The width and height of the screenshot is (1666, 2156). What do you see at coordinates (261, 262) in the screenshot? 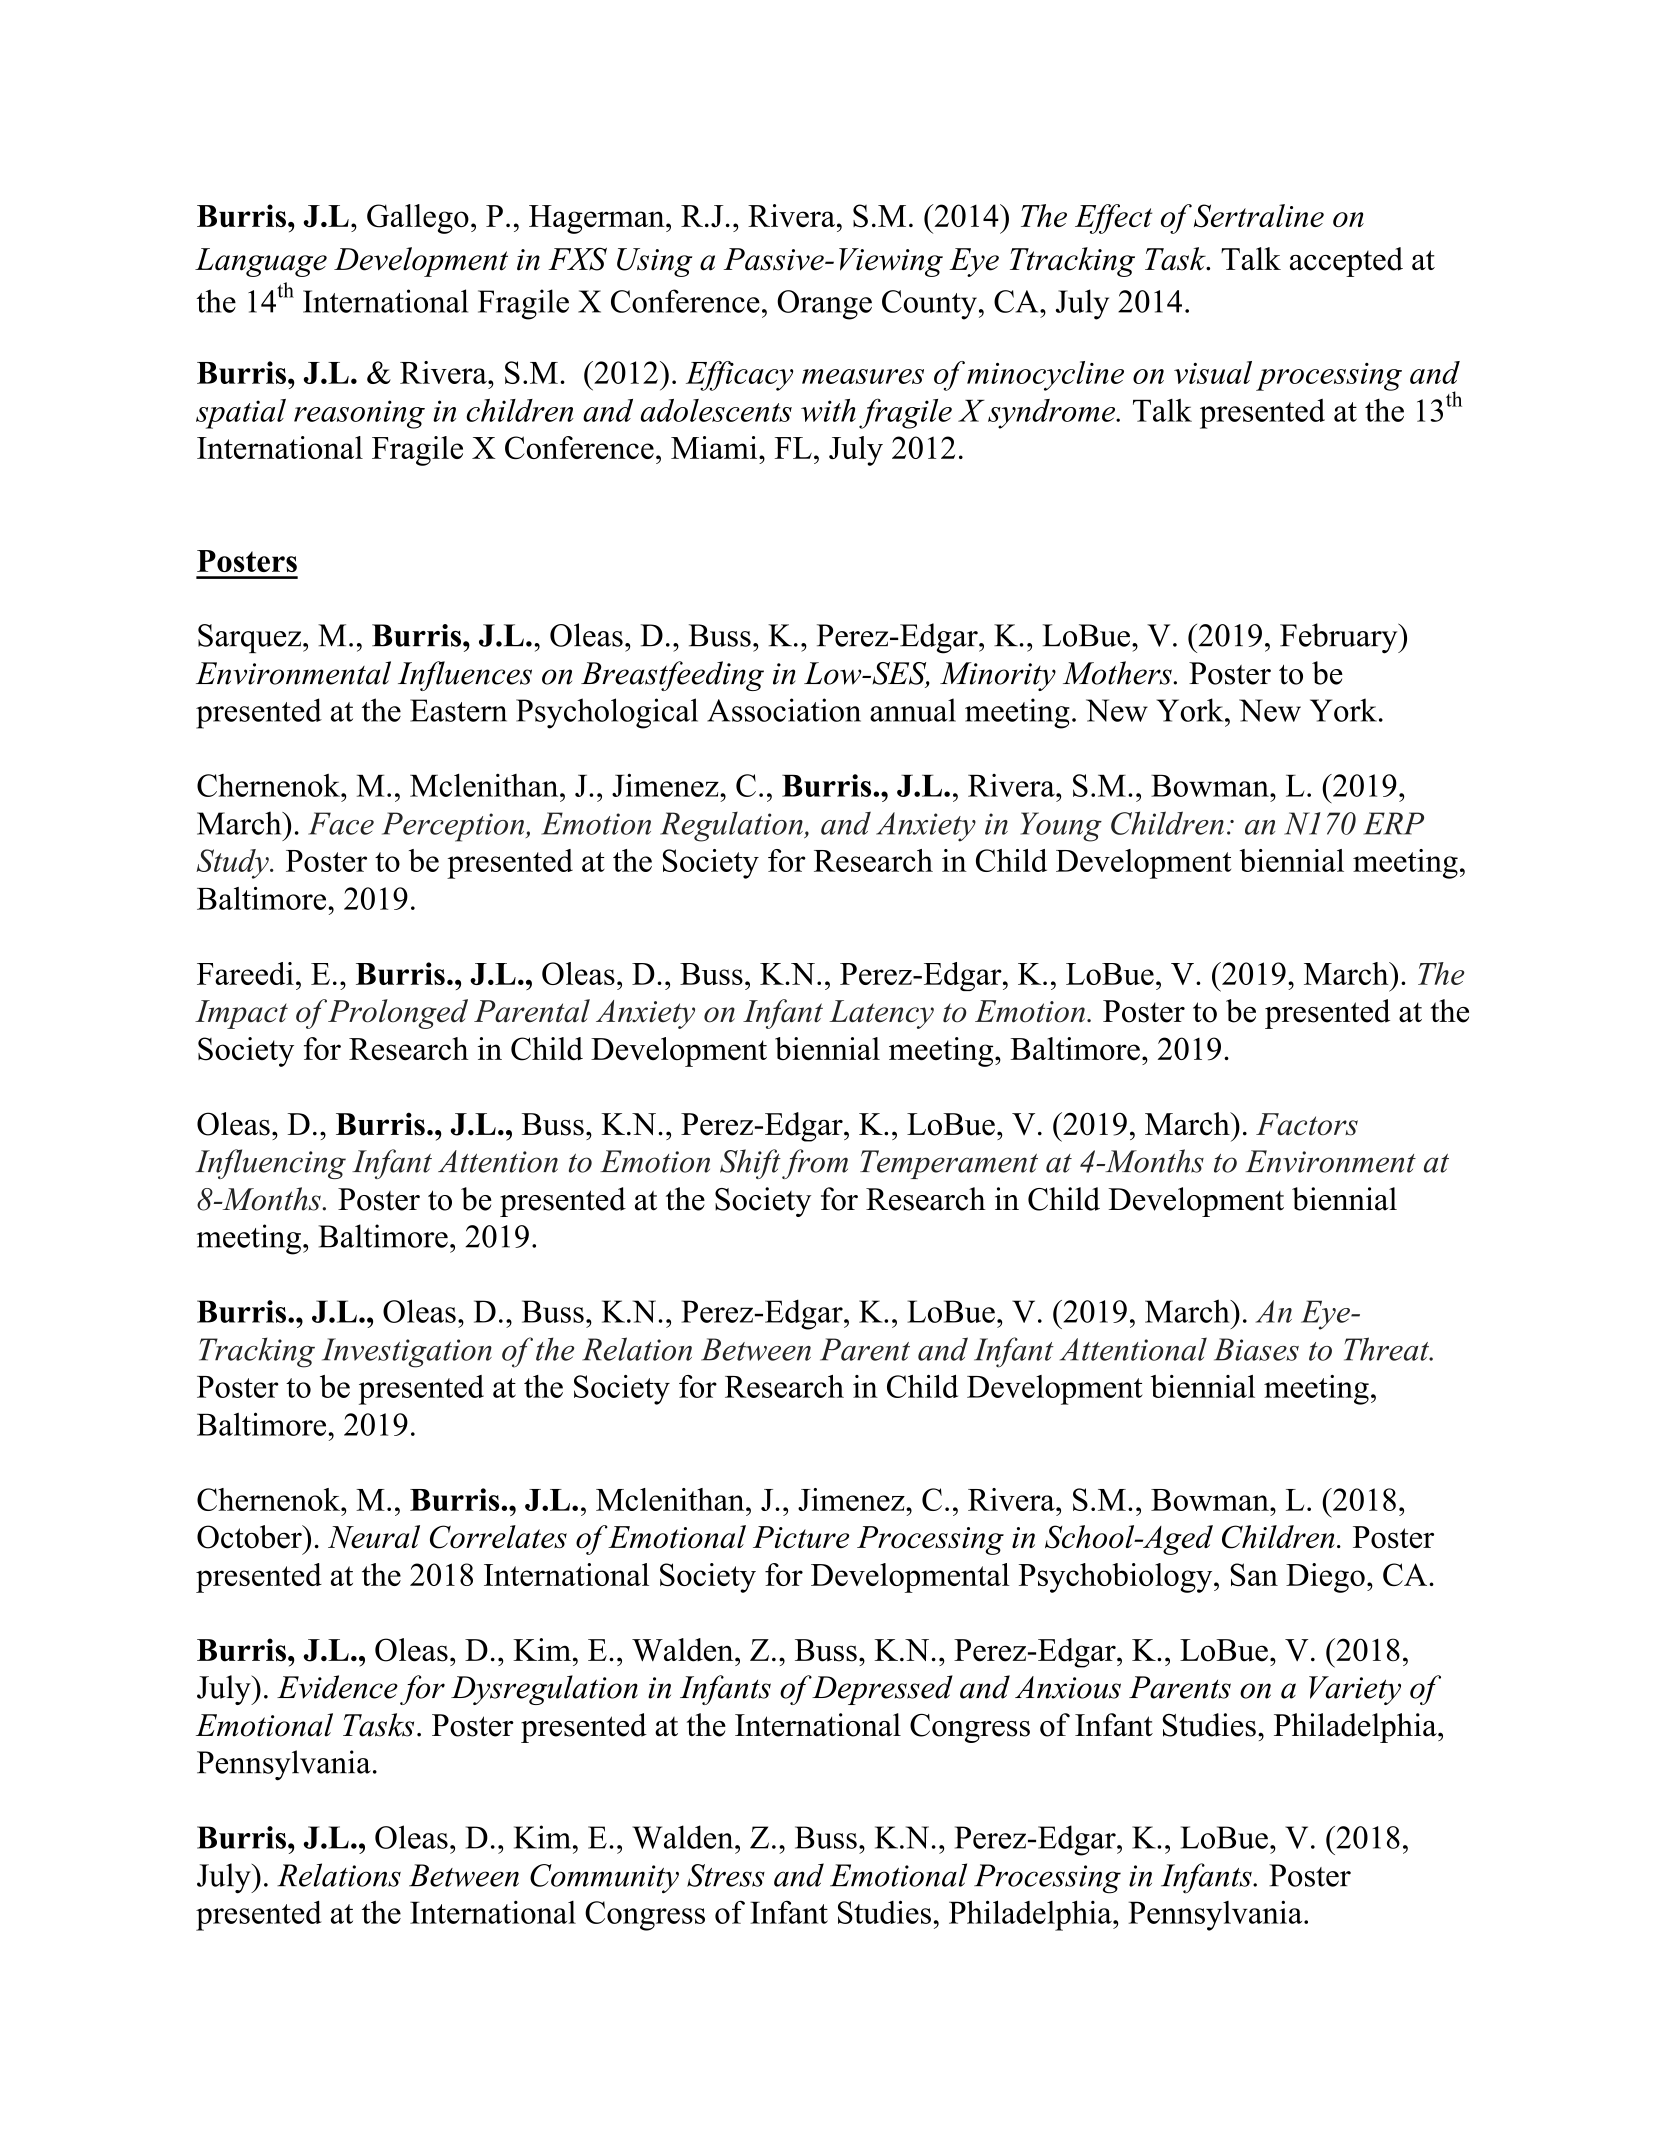
I see `Language` at bounding box center [261, 262].
